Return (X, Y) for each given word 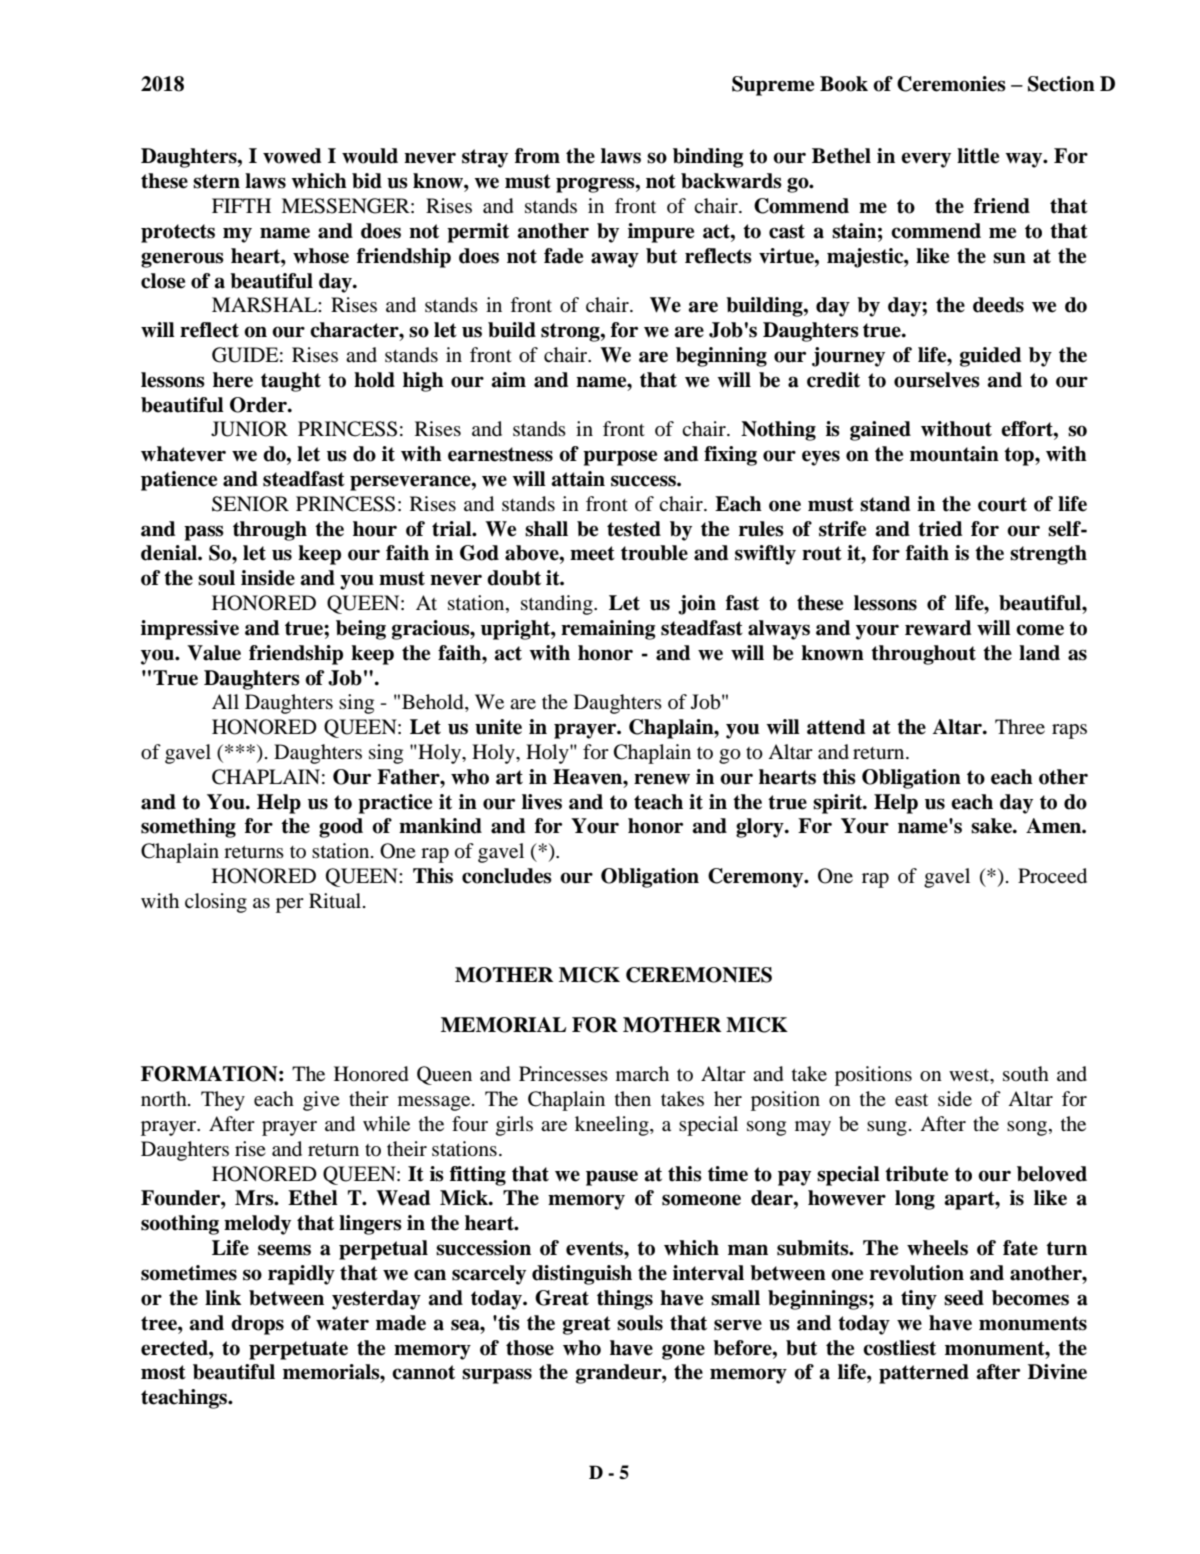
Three (1020, 726)
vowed (292, 156)
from (537, 156)
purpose (620, 458)
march (642, 1073)
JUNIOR (249, 429)
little (978, 156)
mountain (954, 454)
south (1026, 1073)
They (223, 1101)
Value (214, 653)
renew (662, 779)
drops (257, 1325)
